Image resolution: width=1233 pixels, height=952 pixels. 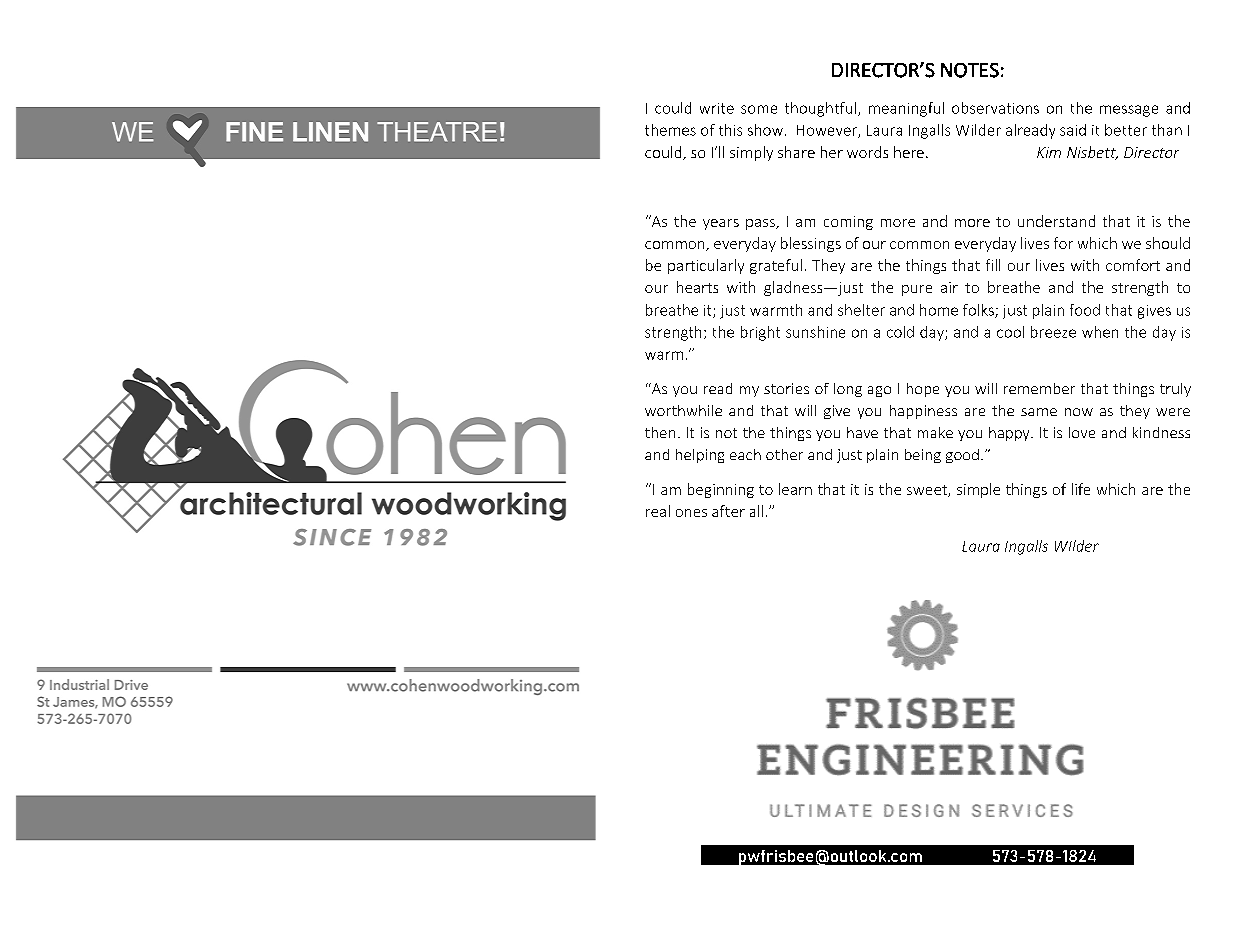 What do you see at coordinates (909, 152) in the page?
I see `here` at bounding box center [909, 152].
